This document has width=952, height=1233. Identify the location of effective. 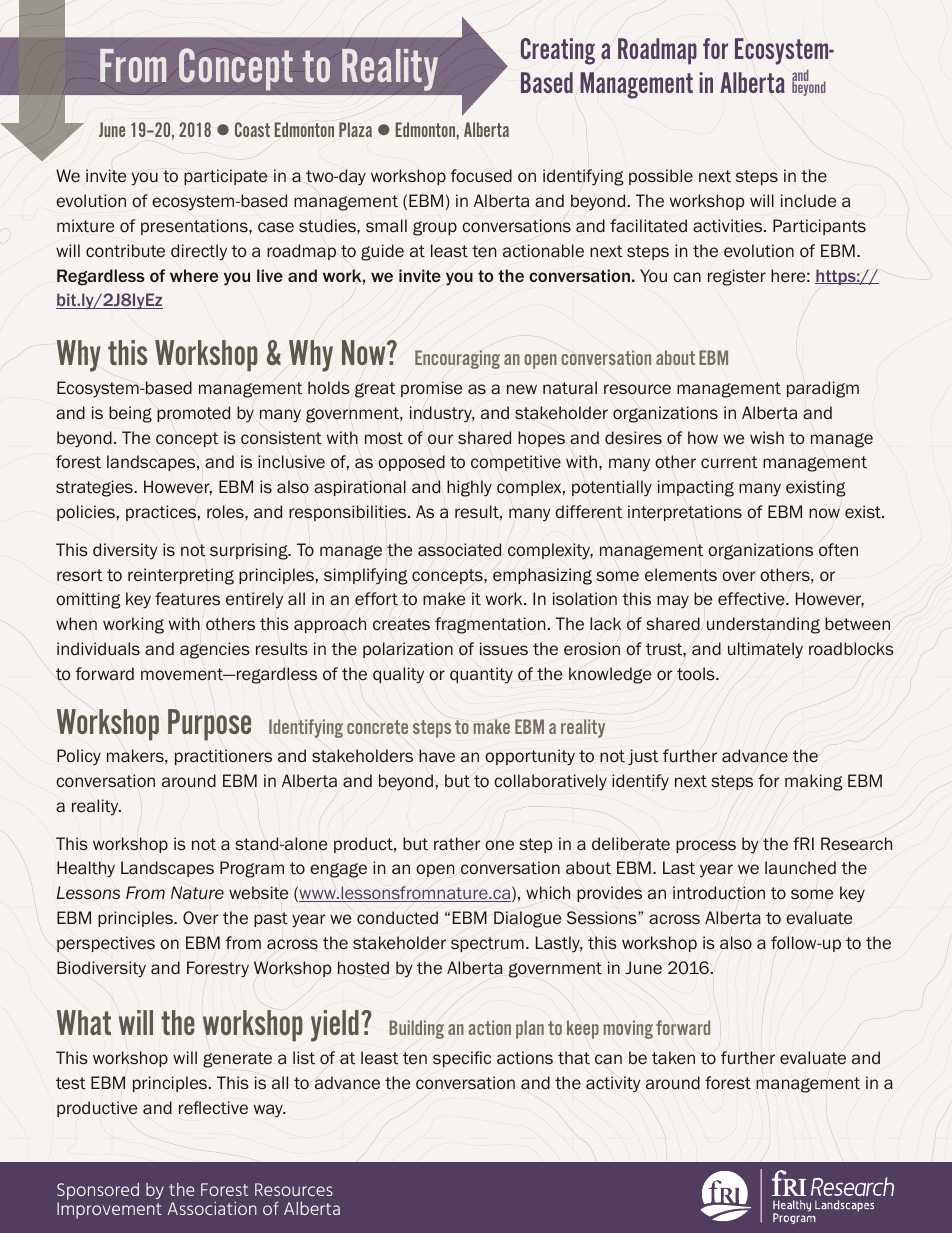
(752, 599).
